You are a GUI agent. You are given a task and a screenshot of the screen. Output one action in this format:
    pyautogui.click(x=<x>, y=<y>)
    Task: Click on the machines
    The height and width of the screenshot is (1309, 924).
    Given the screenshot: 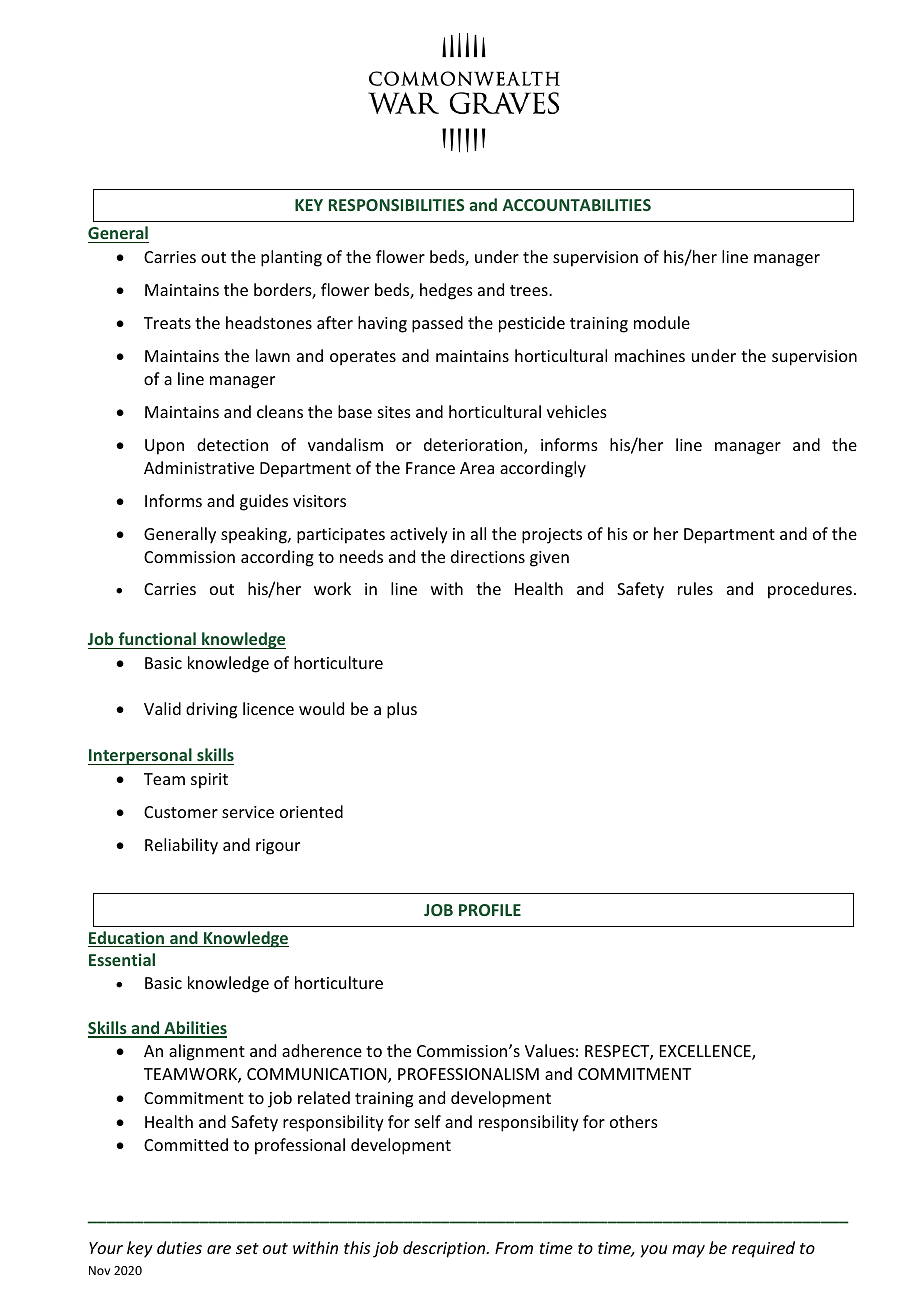 What is the action you would take?
    pyautogui.click(x=650, y=355)
